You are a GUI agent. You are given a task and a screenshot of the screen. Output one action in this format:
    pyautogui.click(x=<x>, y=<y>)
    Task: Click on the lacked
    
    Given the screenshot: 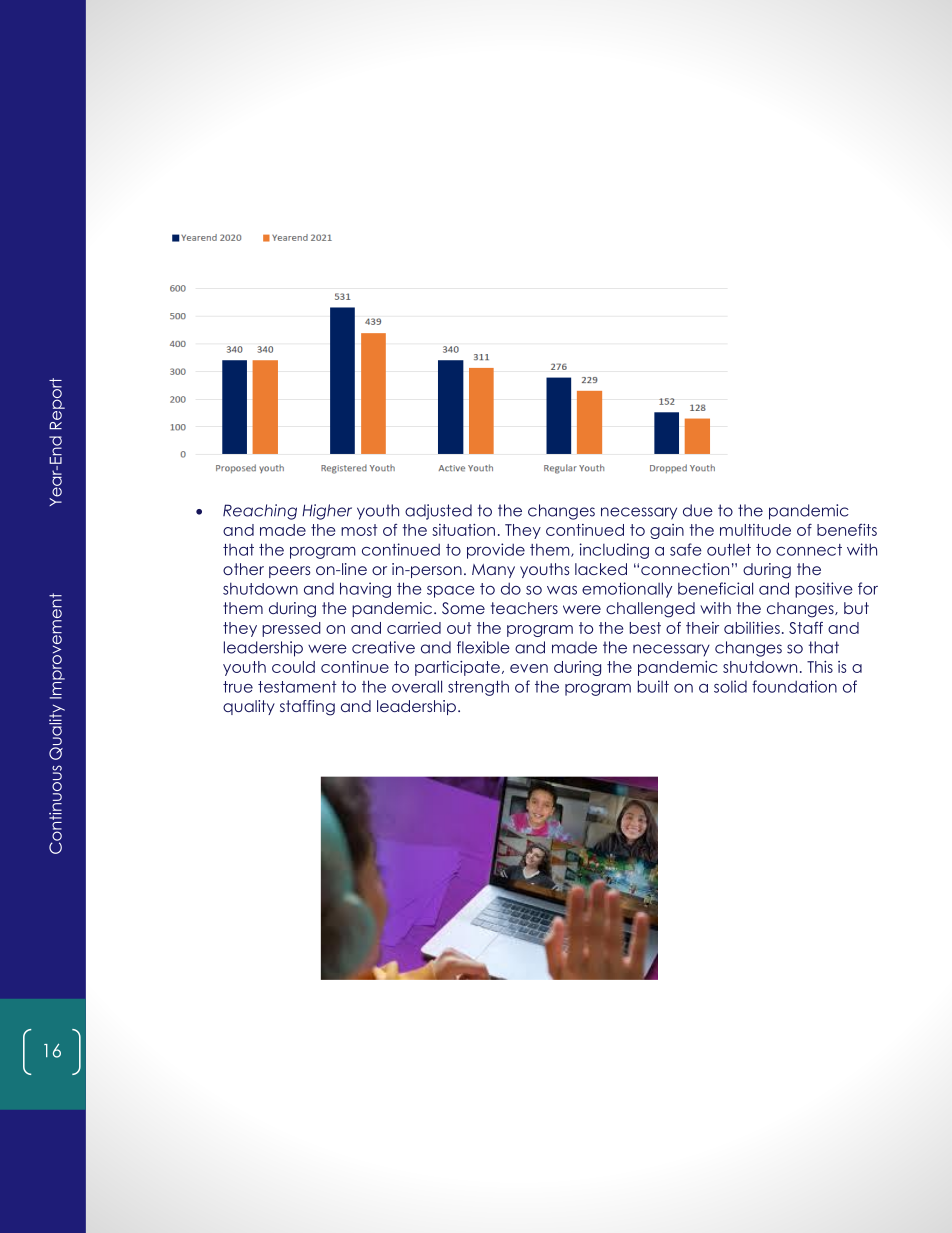 What is the action you would take?
    pyautogui.click(x=601, y=569)
